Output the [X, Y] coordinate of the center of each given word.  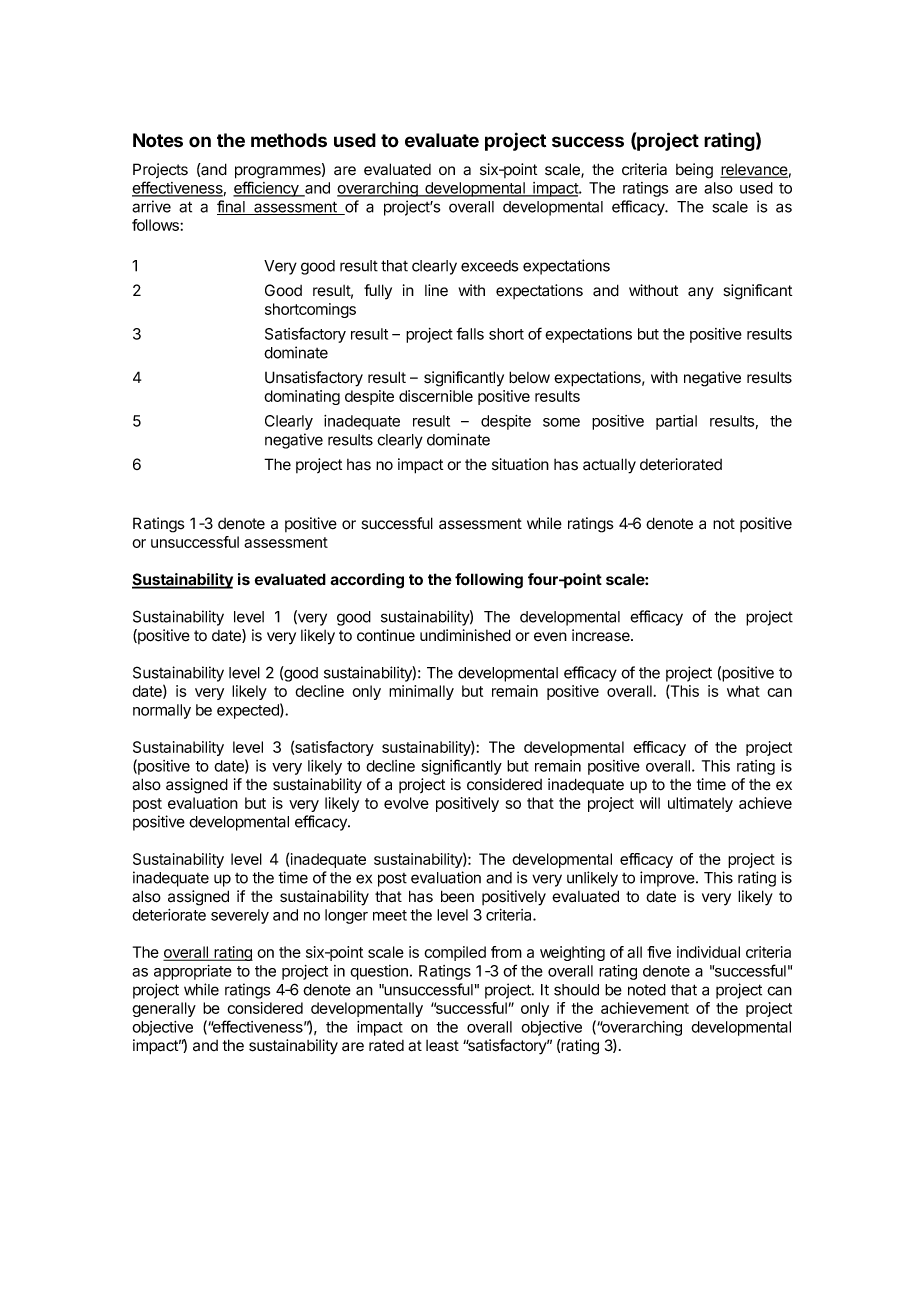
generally [164, 1009]
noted [647, 990]
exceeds [489, 266]
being [694, 171]
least [442, 1046]
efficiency [267, 189]
